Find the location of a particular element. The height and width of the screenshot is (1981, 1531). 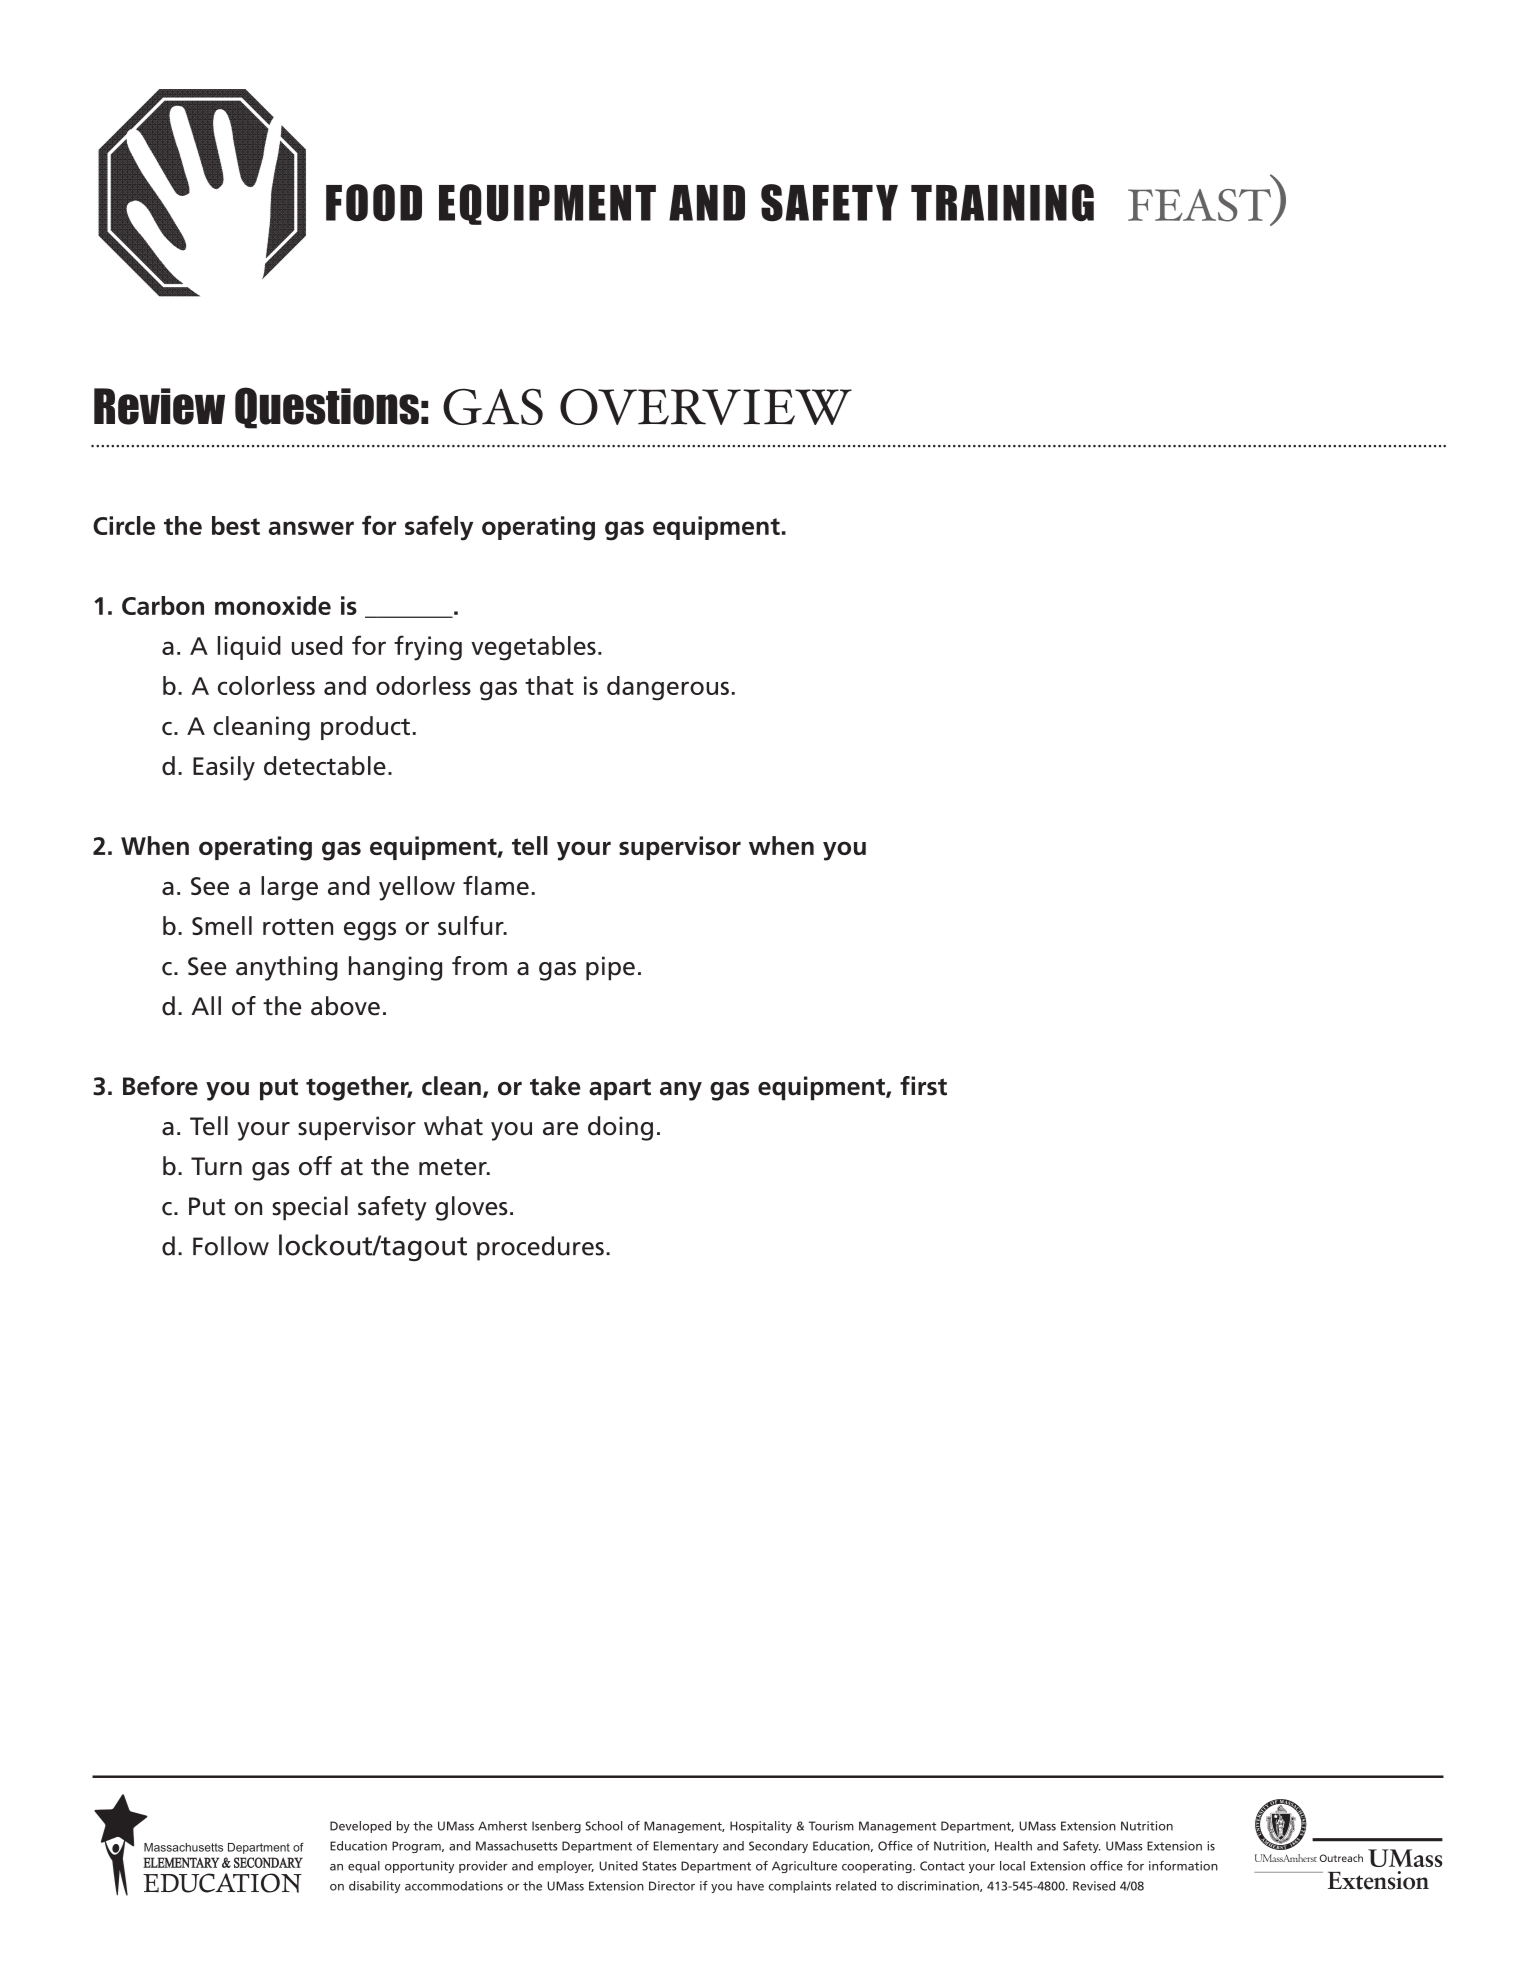

States is located at coordinates (659, 1866).
